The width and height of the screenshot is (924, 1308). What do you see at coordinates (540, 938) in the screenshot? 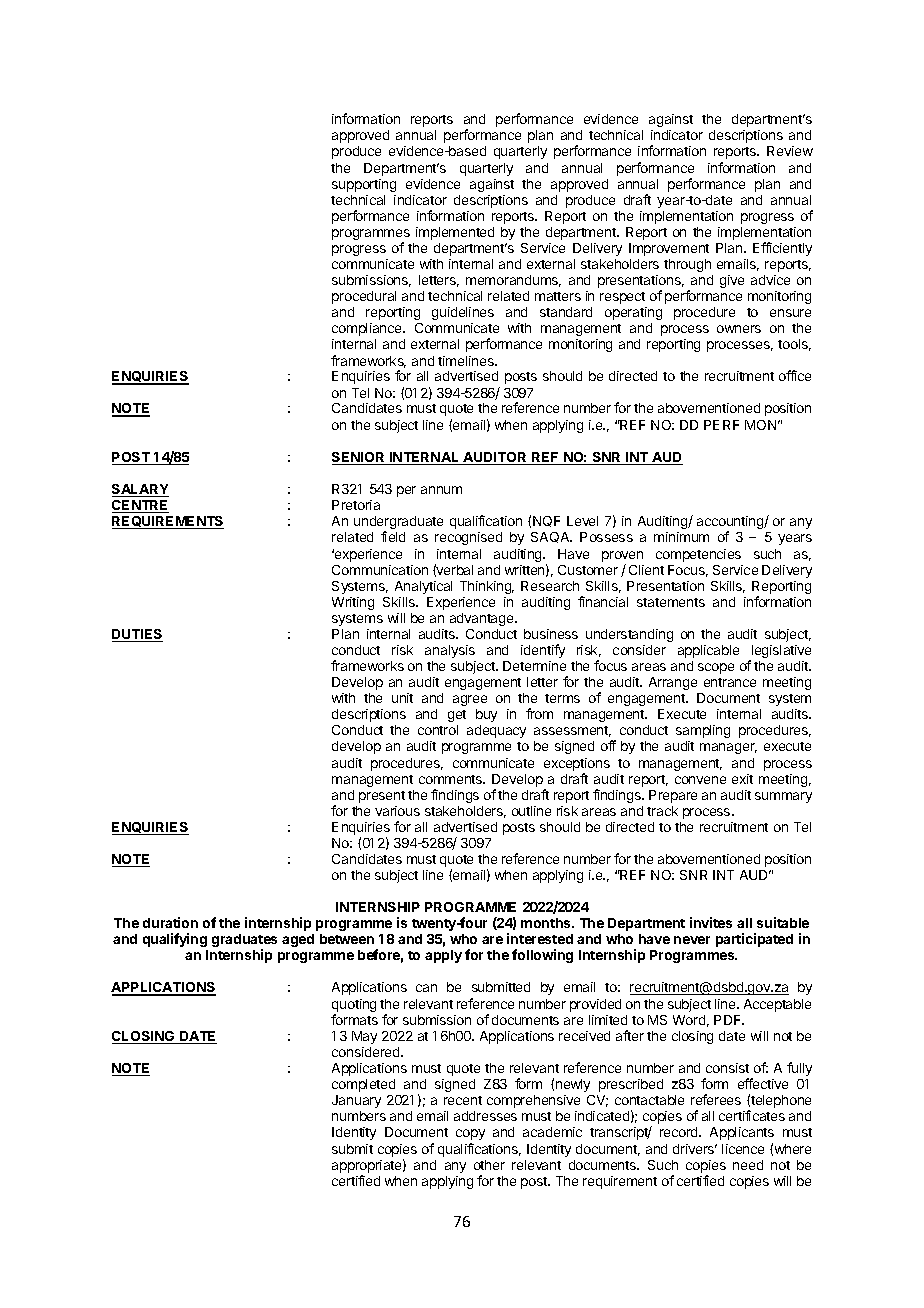
I see `interested` at bounding box center [540, 938].
